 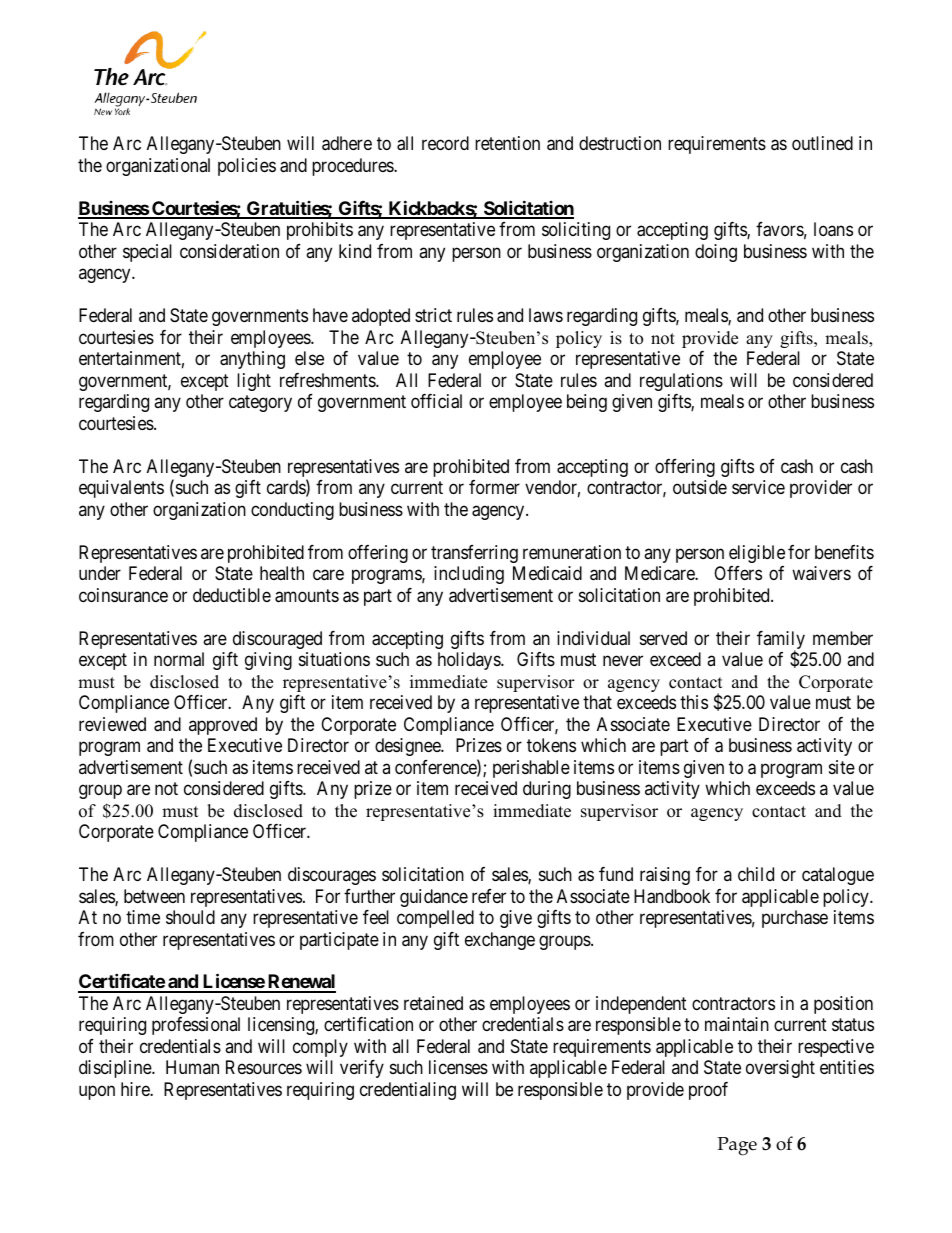 What do you see at coordinates (694, 702) in the screenshot?
I see `this` at bounding box center [694, 702].
